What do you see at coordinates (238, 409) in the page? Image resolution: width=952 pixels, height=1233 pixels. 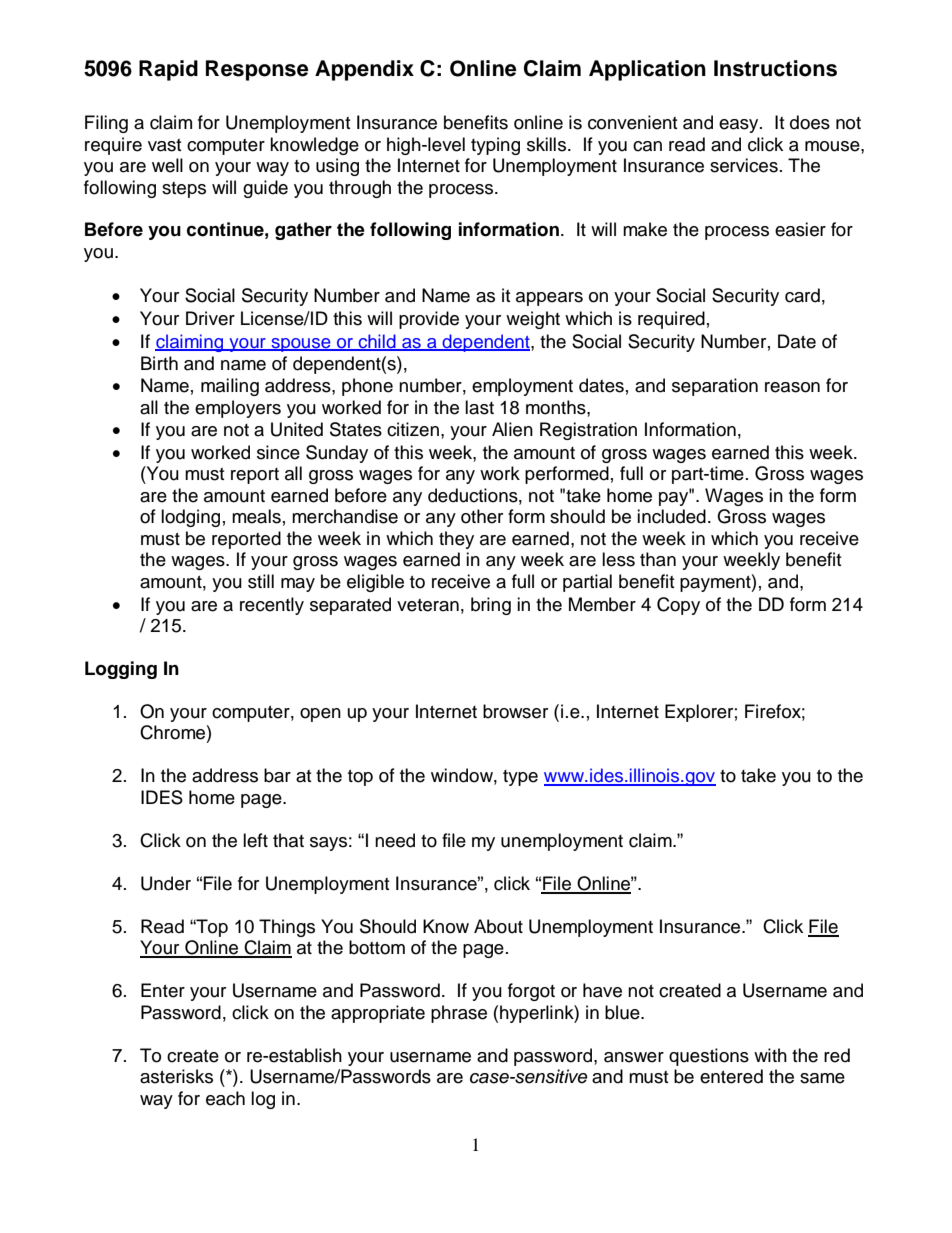 I see `employers` at bounding box center [238, 409].
